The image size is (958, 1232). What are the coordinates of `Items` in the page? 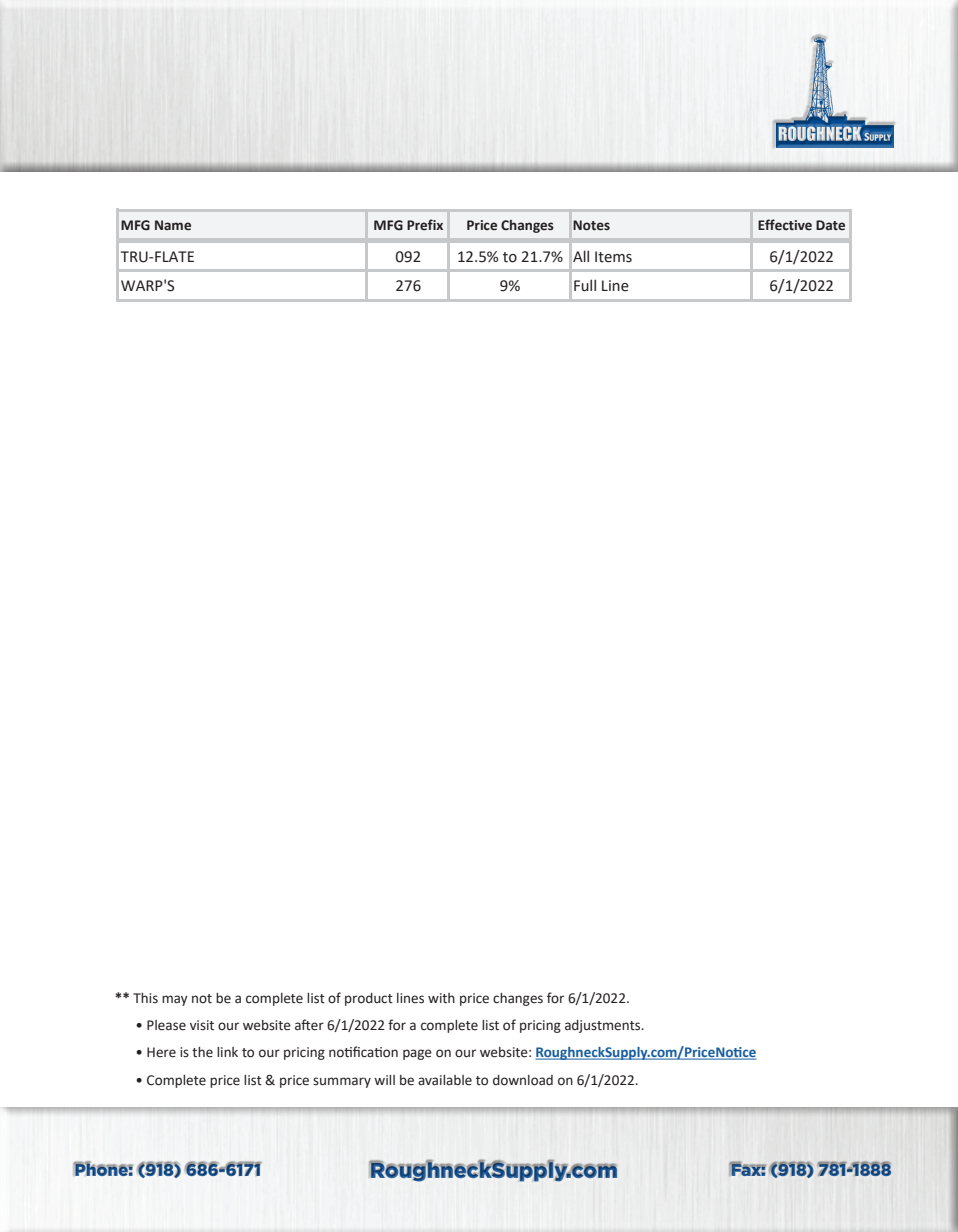 It's located at (613, 257).
